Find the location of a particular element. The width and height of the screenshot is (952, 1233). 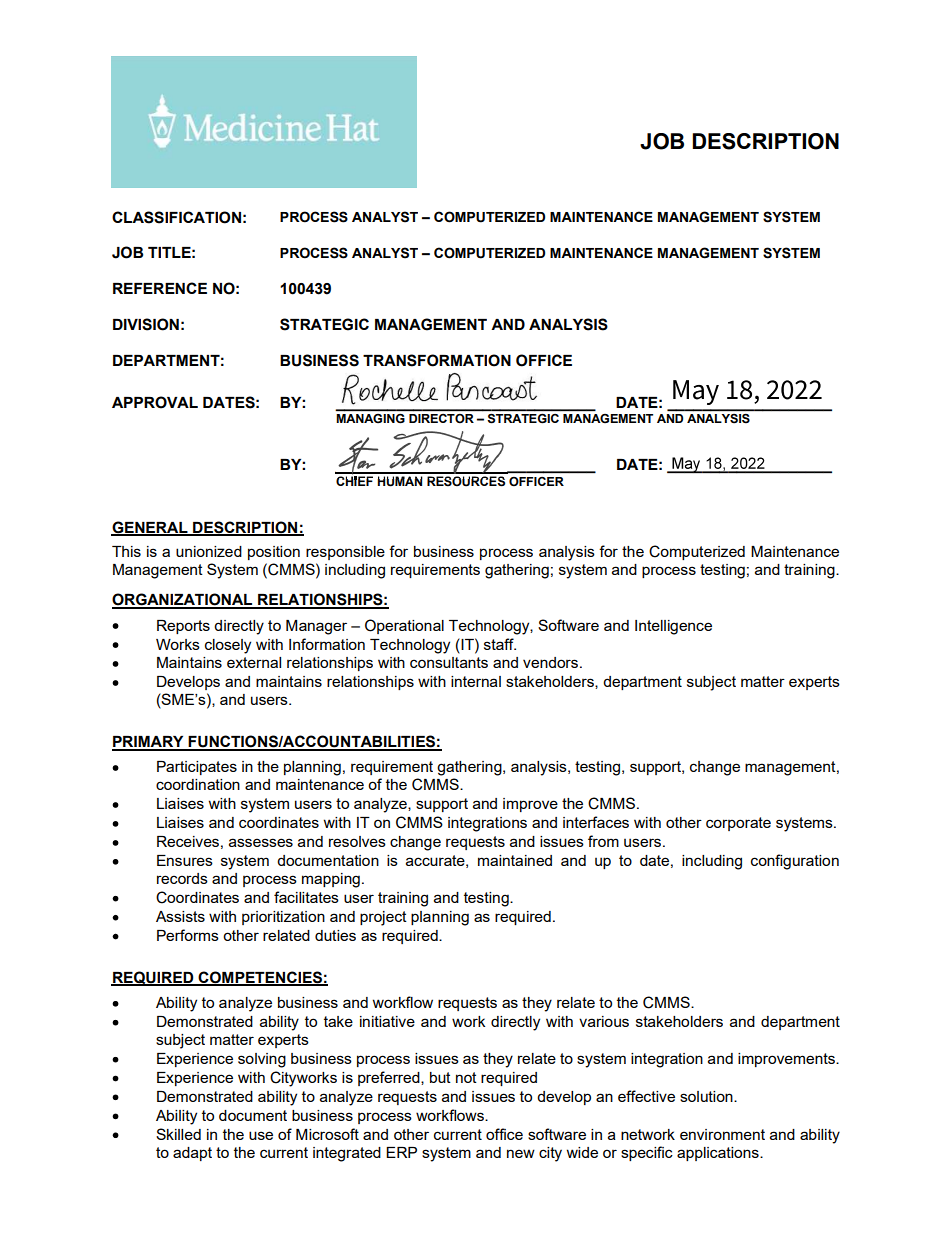

internal is located at coordinates (476, 681).
